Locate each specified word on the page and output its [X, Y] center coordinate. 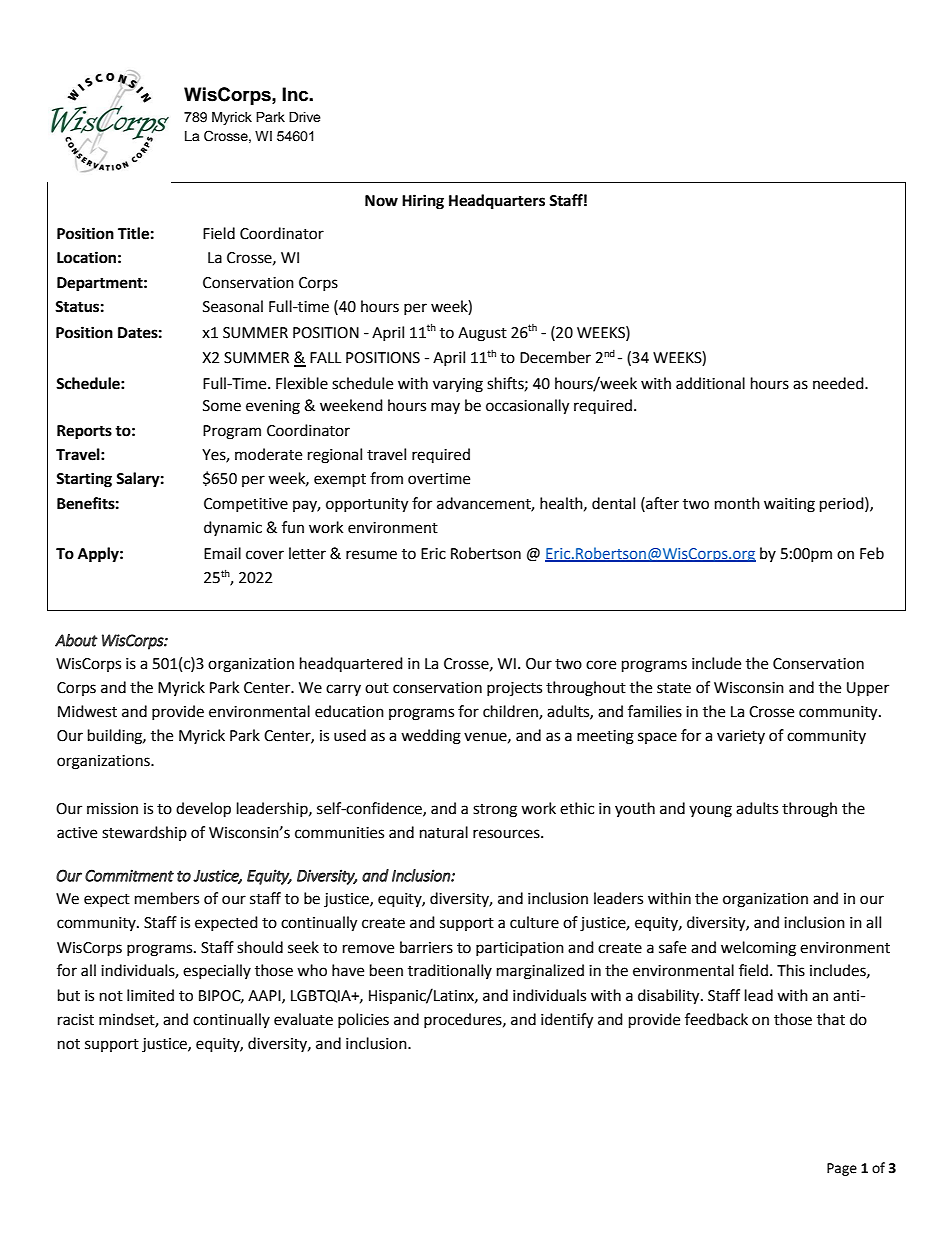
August [482, 334]
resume [371, 555]
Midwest [87, 711]
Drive [305, 117]
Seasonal [233, 306]
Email [222, 553]
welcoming [758, 949]
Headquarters [497, 202]
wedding [431, 737]
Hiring [423, 202]
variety [741, 737]
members [167, 898]
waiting [789, 505]
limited [150, 995]
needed [839, 383]
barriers [426, 947]
